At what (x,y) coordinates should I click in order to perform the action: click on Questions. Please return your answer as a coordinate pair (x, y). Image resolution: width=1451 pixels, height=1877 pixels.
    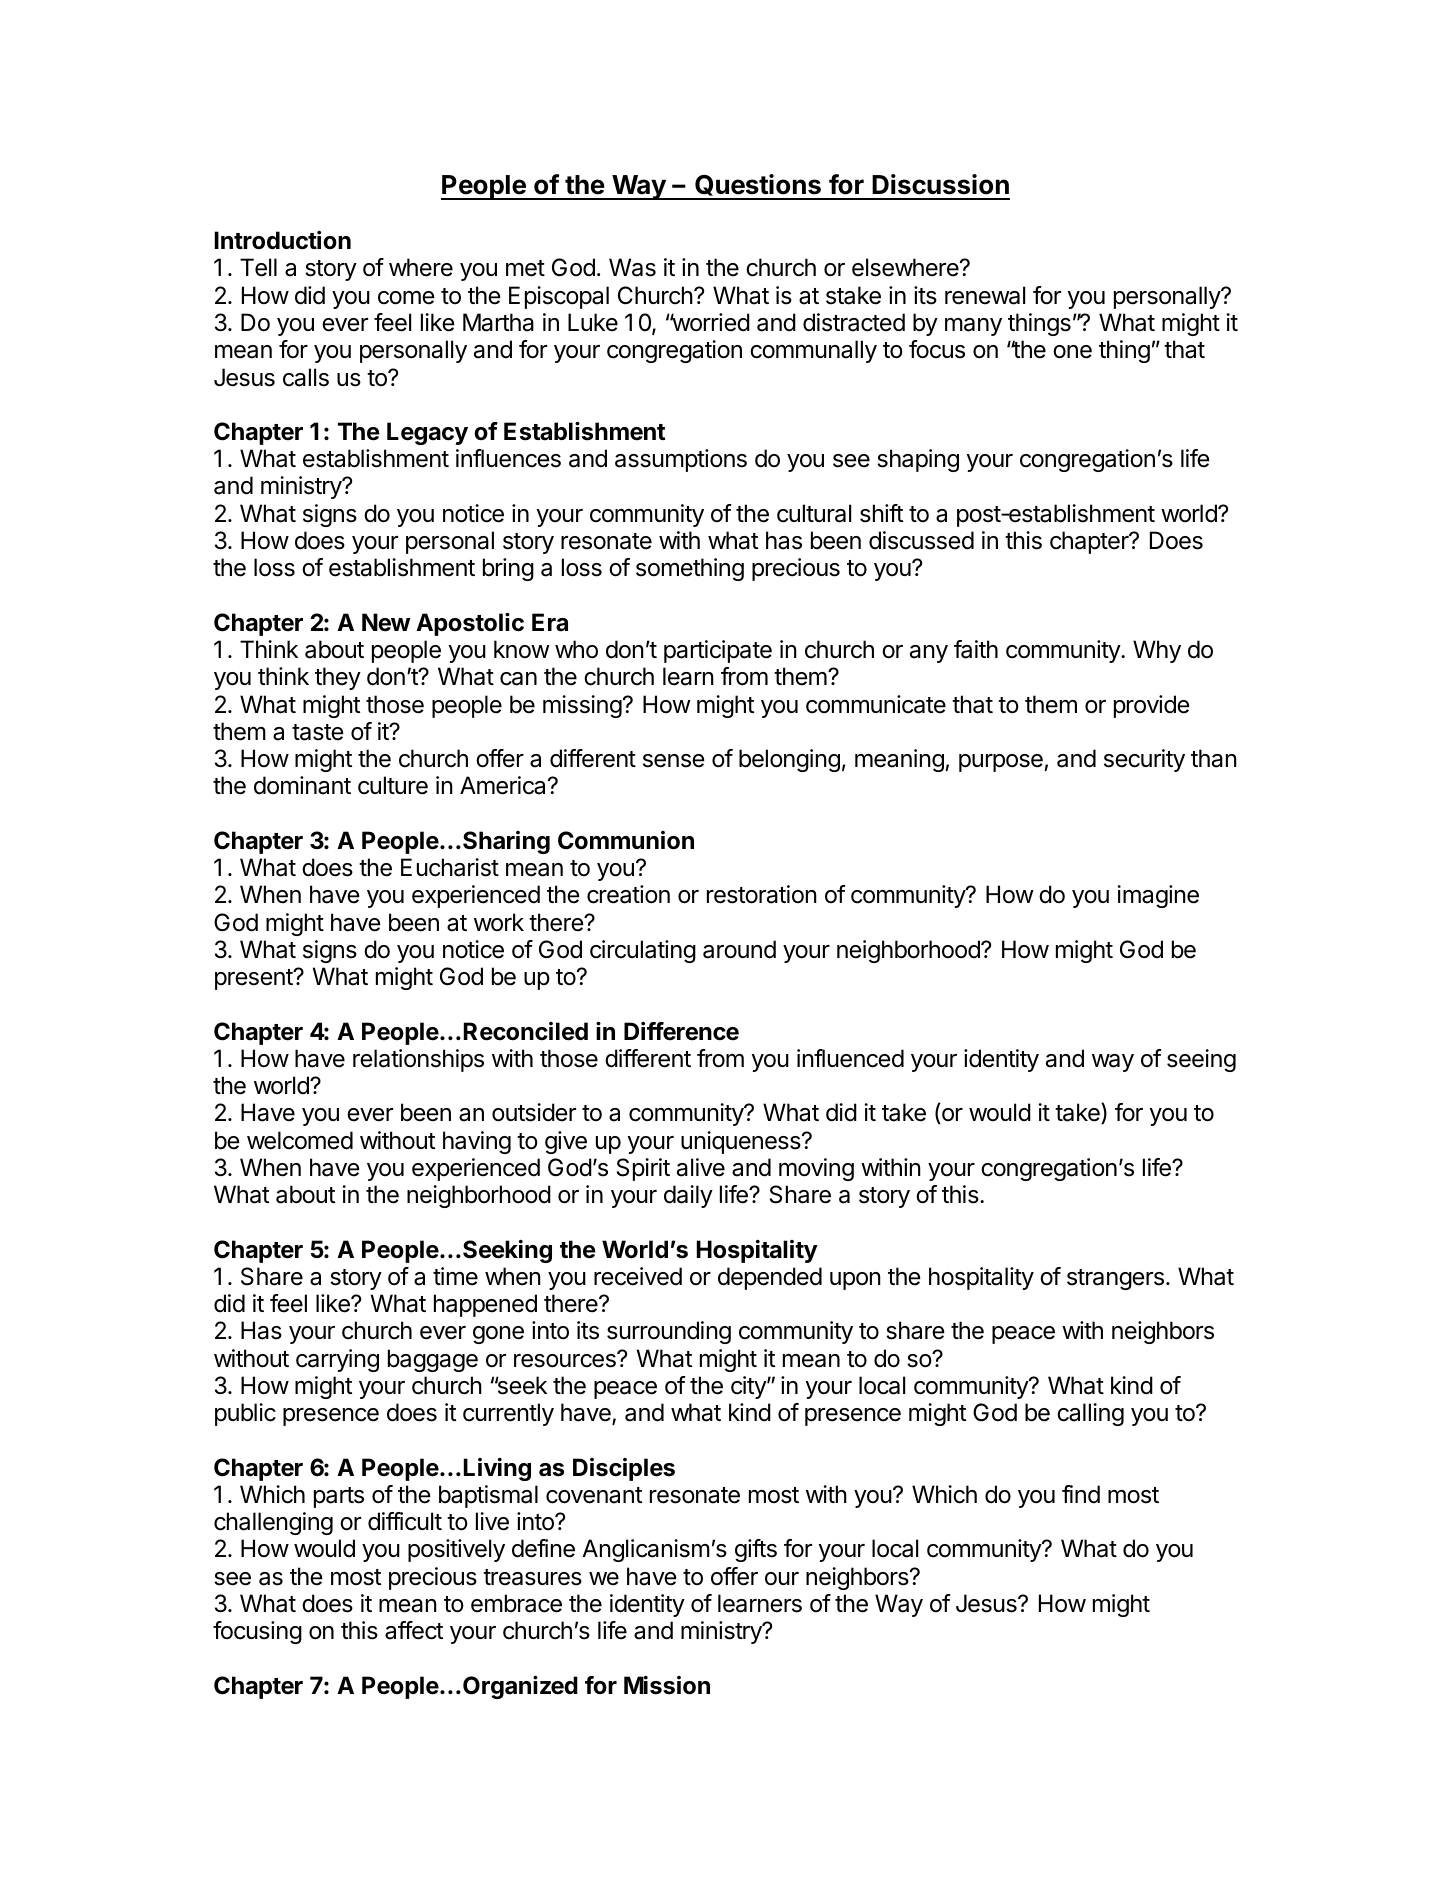
    Looking at the image, I should click on (758, 186).
